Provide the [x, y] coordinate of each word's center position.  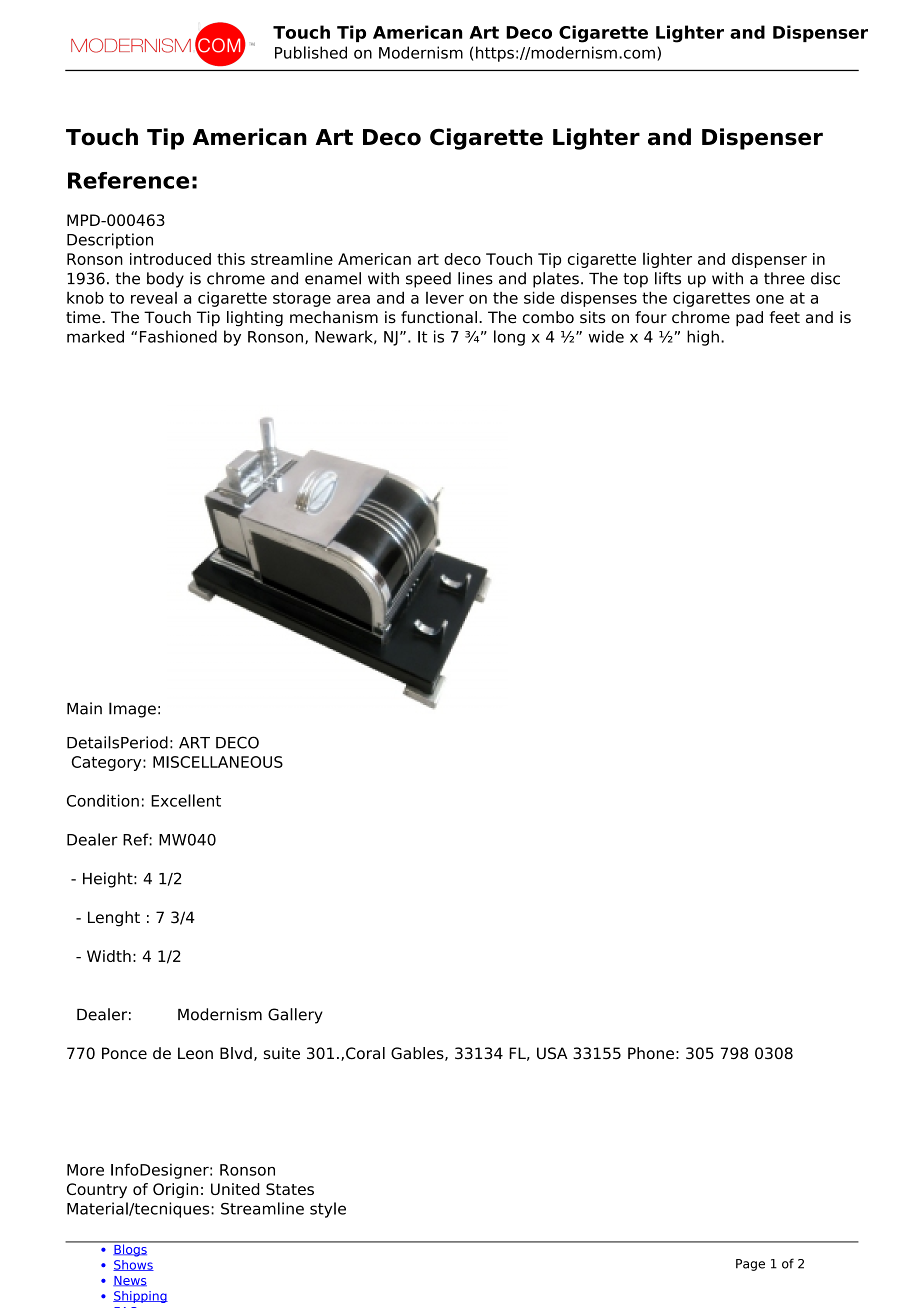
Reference [128, 180]
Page [750, 1265]
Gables [418, 1054]
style [328, 1210]
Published [311, 52]
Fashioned [178, 336]
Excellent [186, 800]
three [784, 278]
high [703, 338]
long [509, 338]
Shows [133, 1265]
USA [552, 1053]
